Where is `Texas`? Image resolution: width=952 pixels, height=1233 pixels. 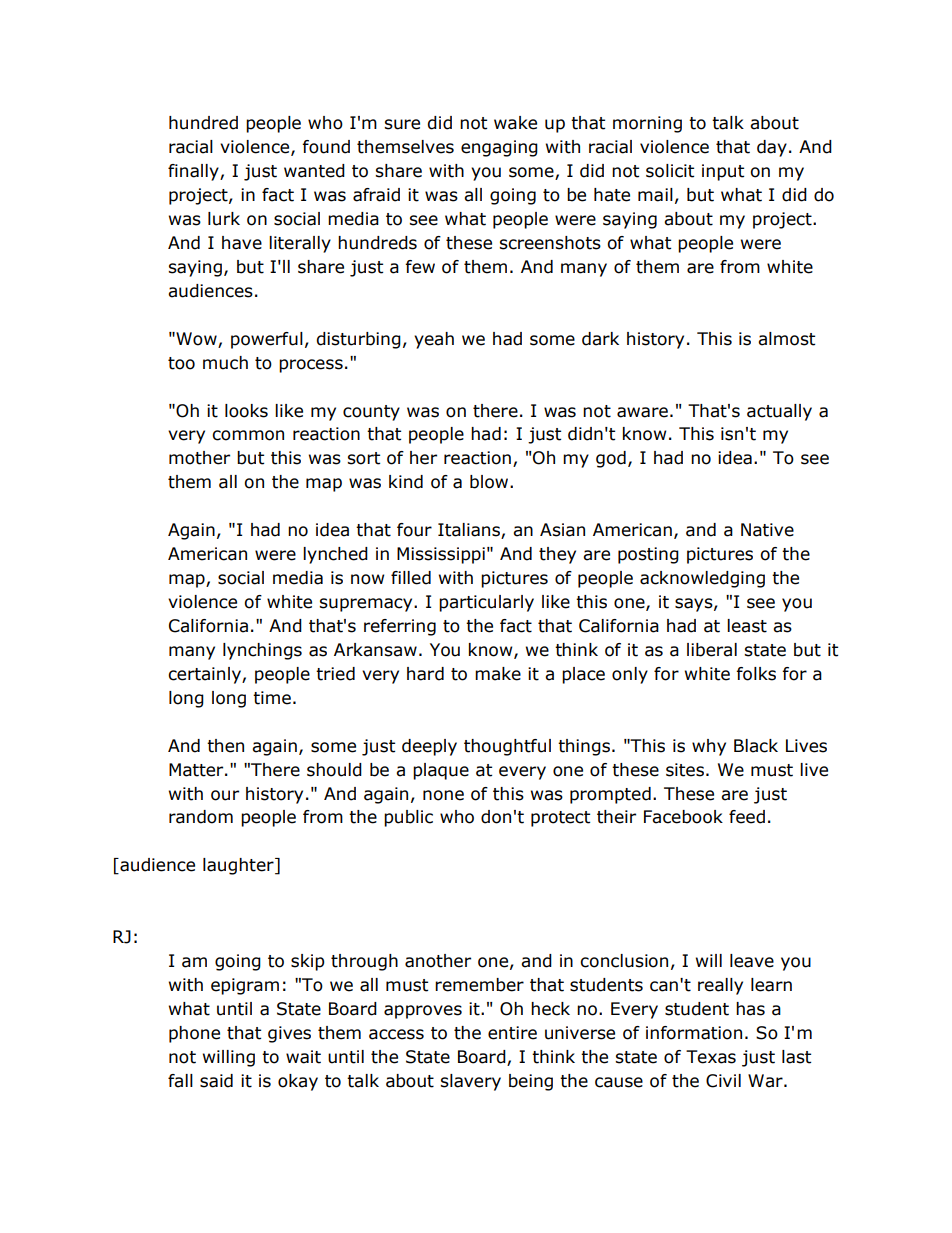
Texas is located at coordinates (711, 1057).
